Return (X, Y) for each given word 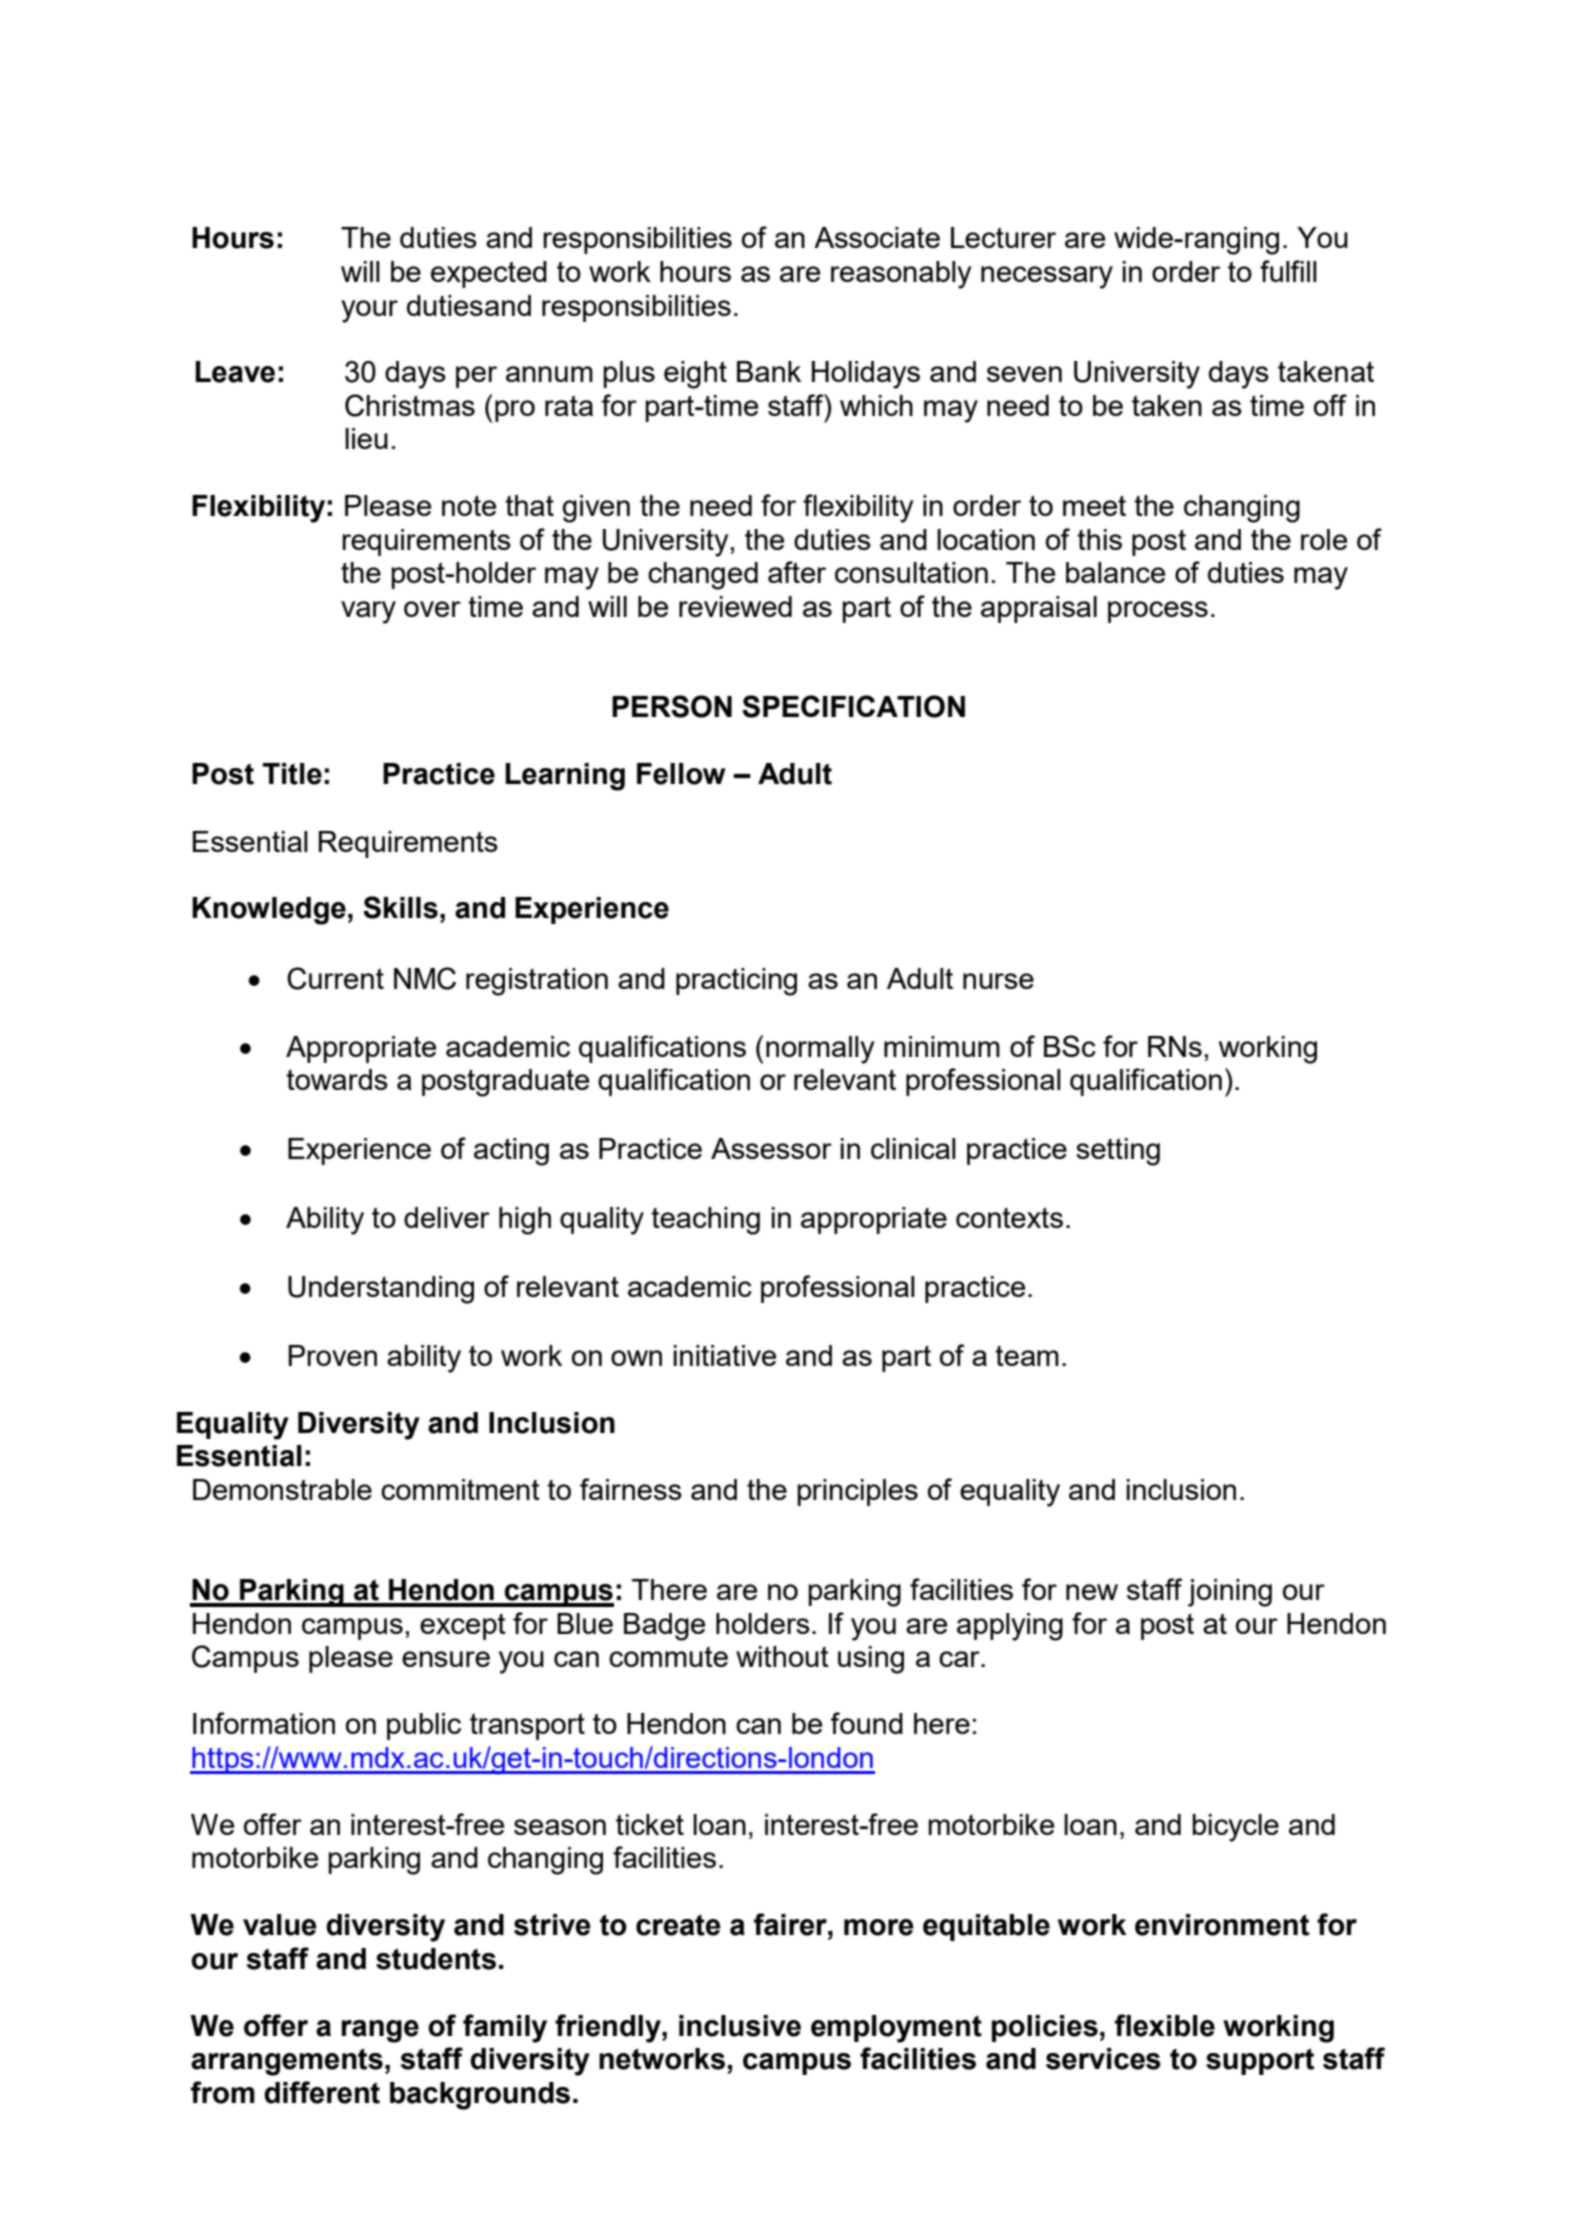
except (463, 1627)
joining (1230, 1593)
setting (1118, 1152)
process (1158, 612)
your (369, 311)
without (782, 1656)
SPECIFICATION (853, 706)
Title (292, 774)
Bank (769, 371)
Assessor (771, 1148)
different (322, 2092)
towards (337, 1079)
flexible (1165, 2025)
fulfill (1288, 271)
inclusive (740, 2026)
